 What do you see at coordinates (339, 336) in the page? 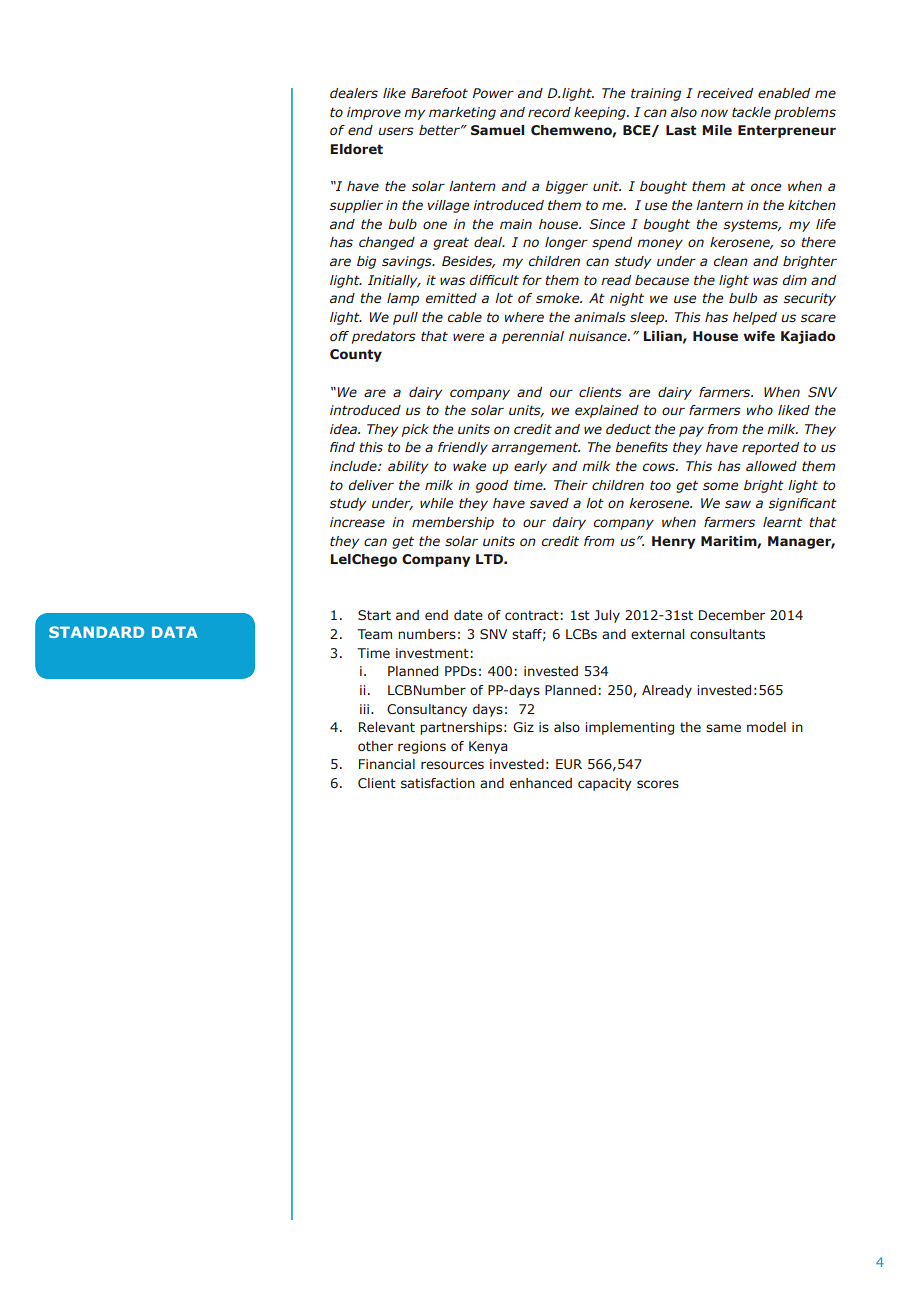
I see `off` at bounding box center [339, 336].
